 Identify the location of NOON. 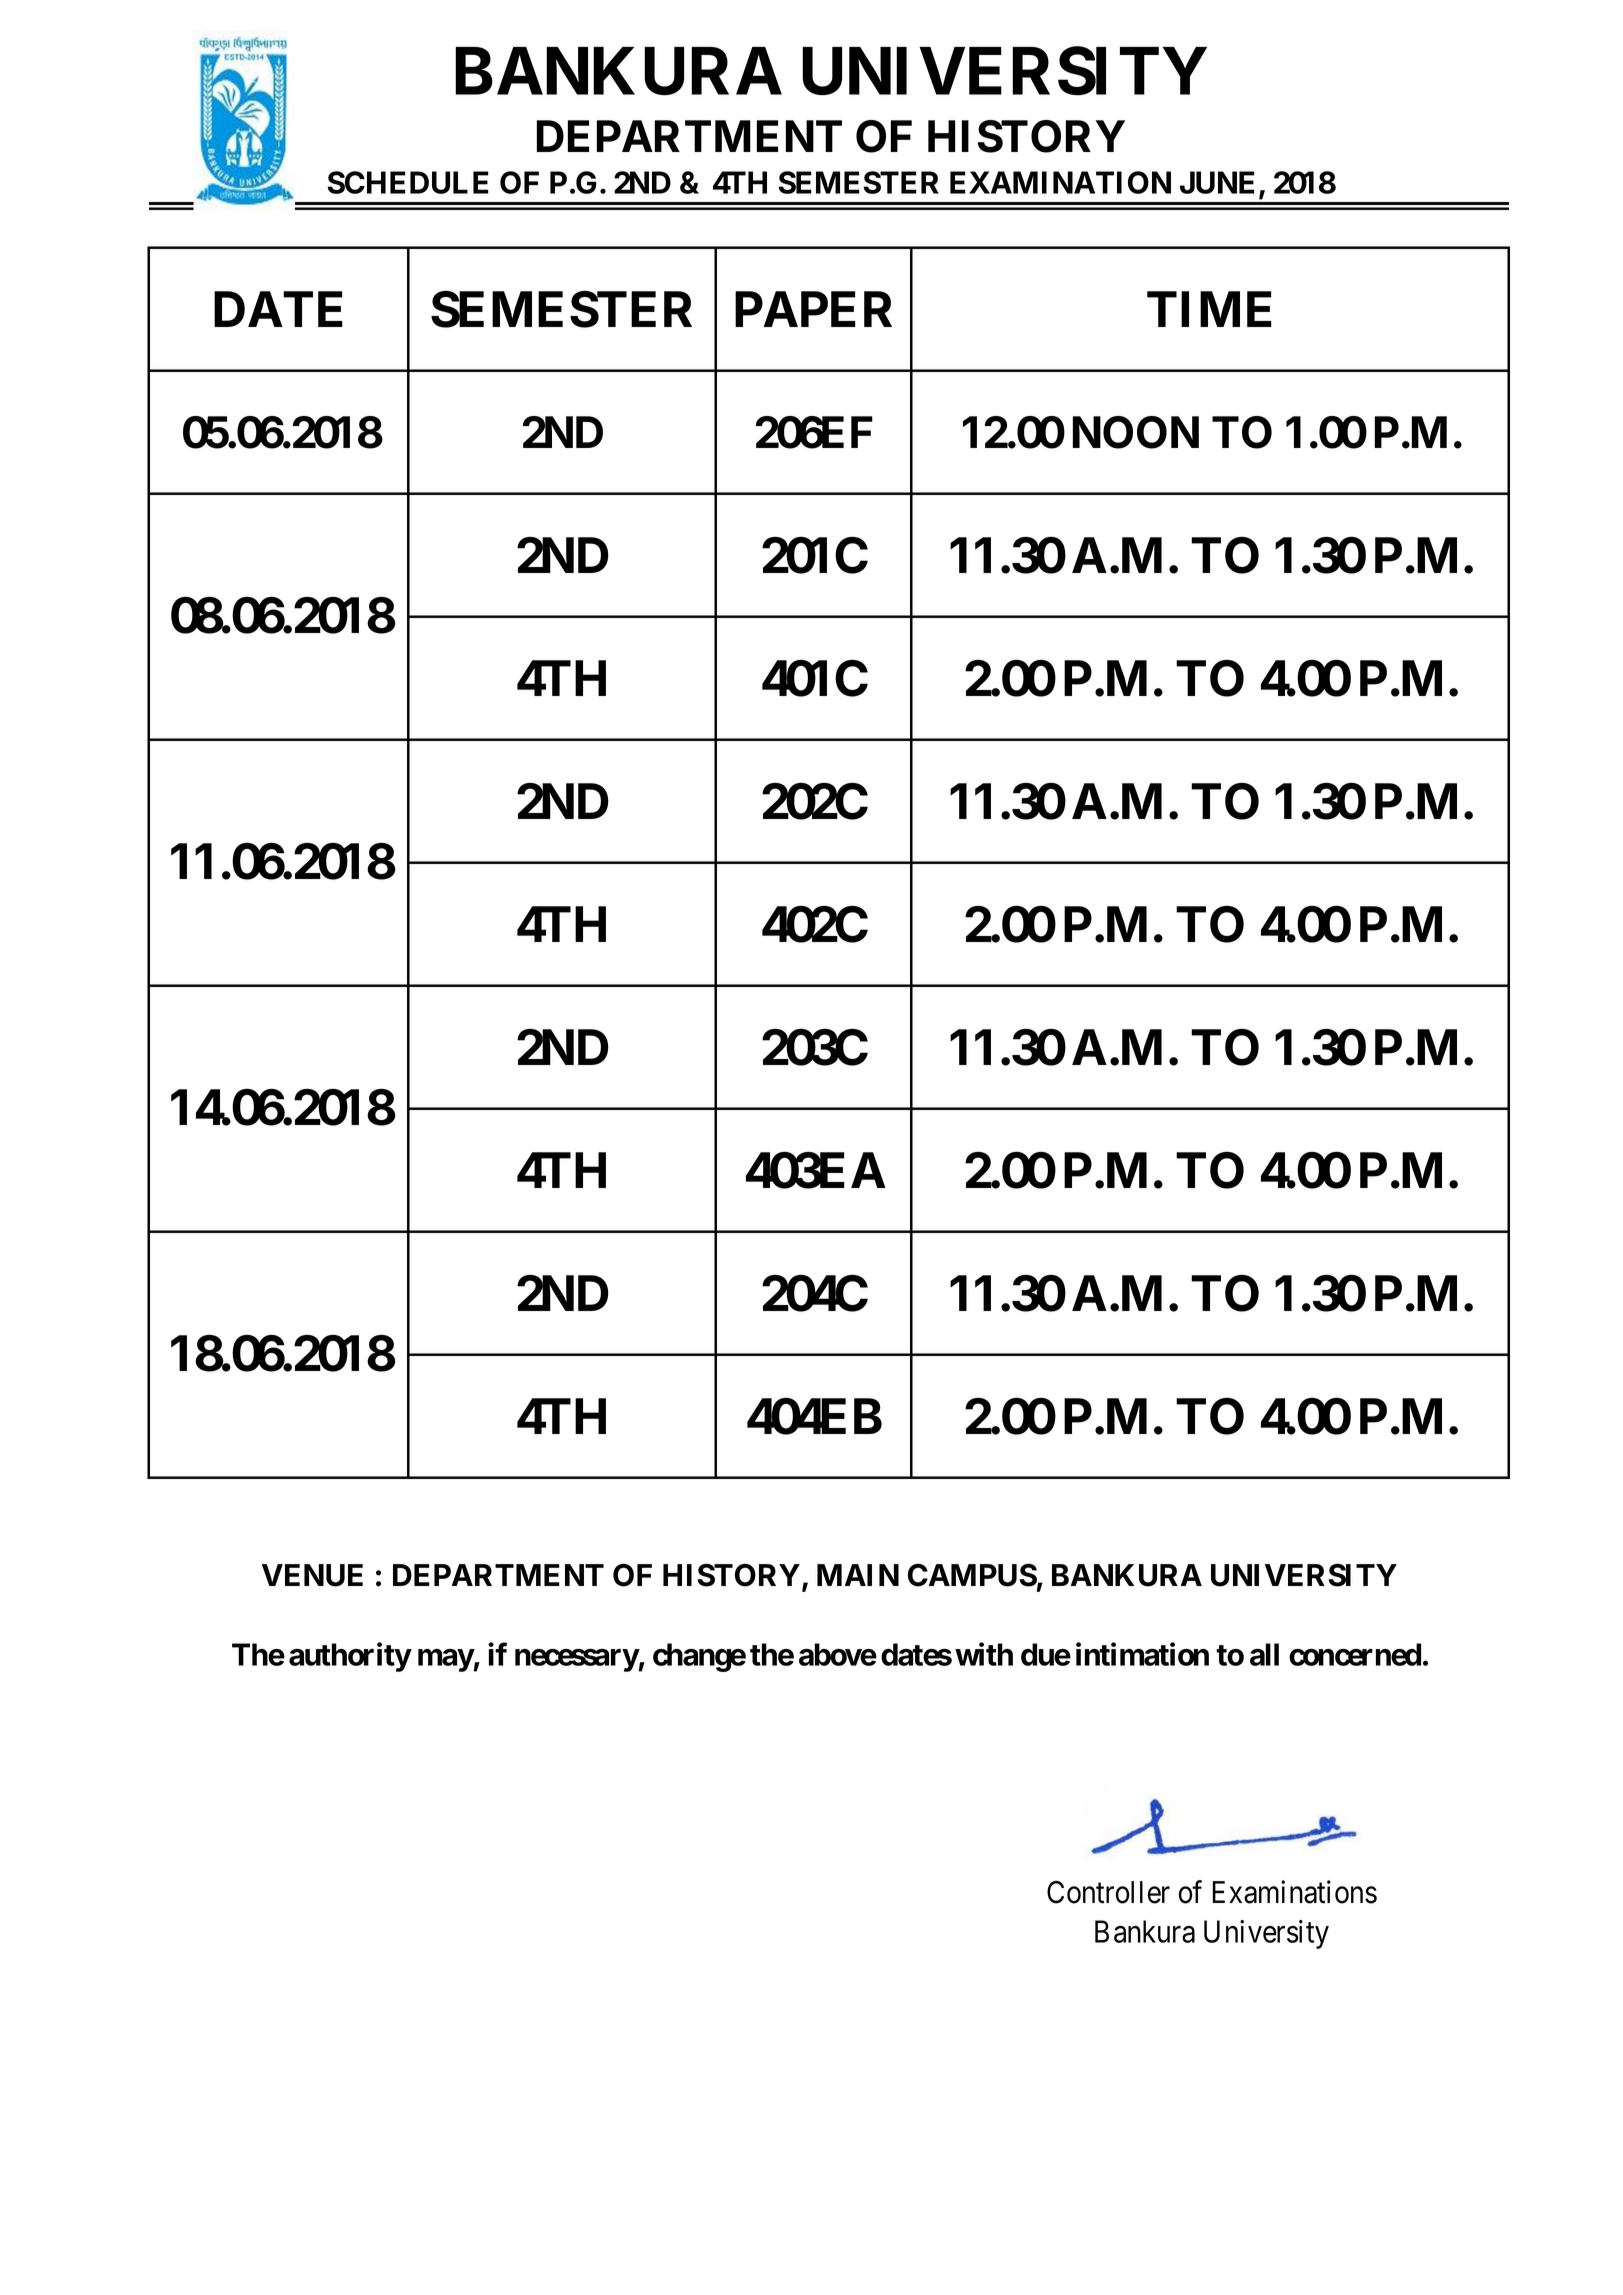
(1136, 432).
